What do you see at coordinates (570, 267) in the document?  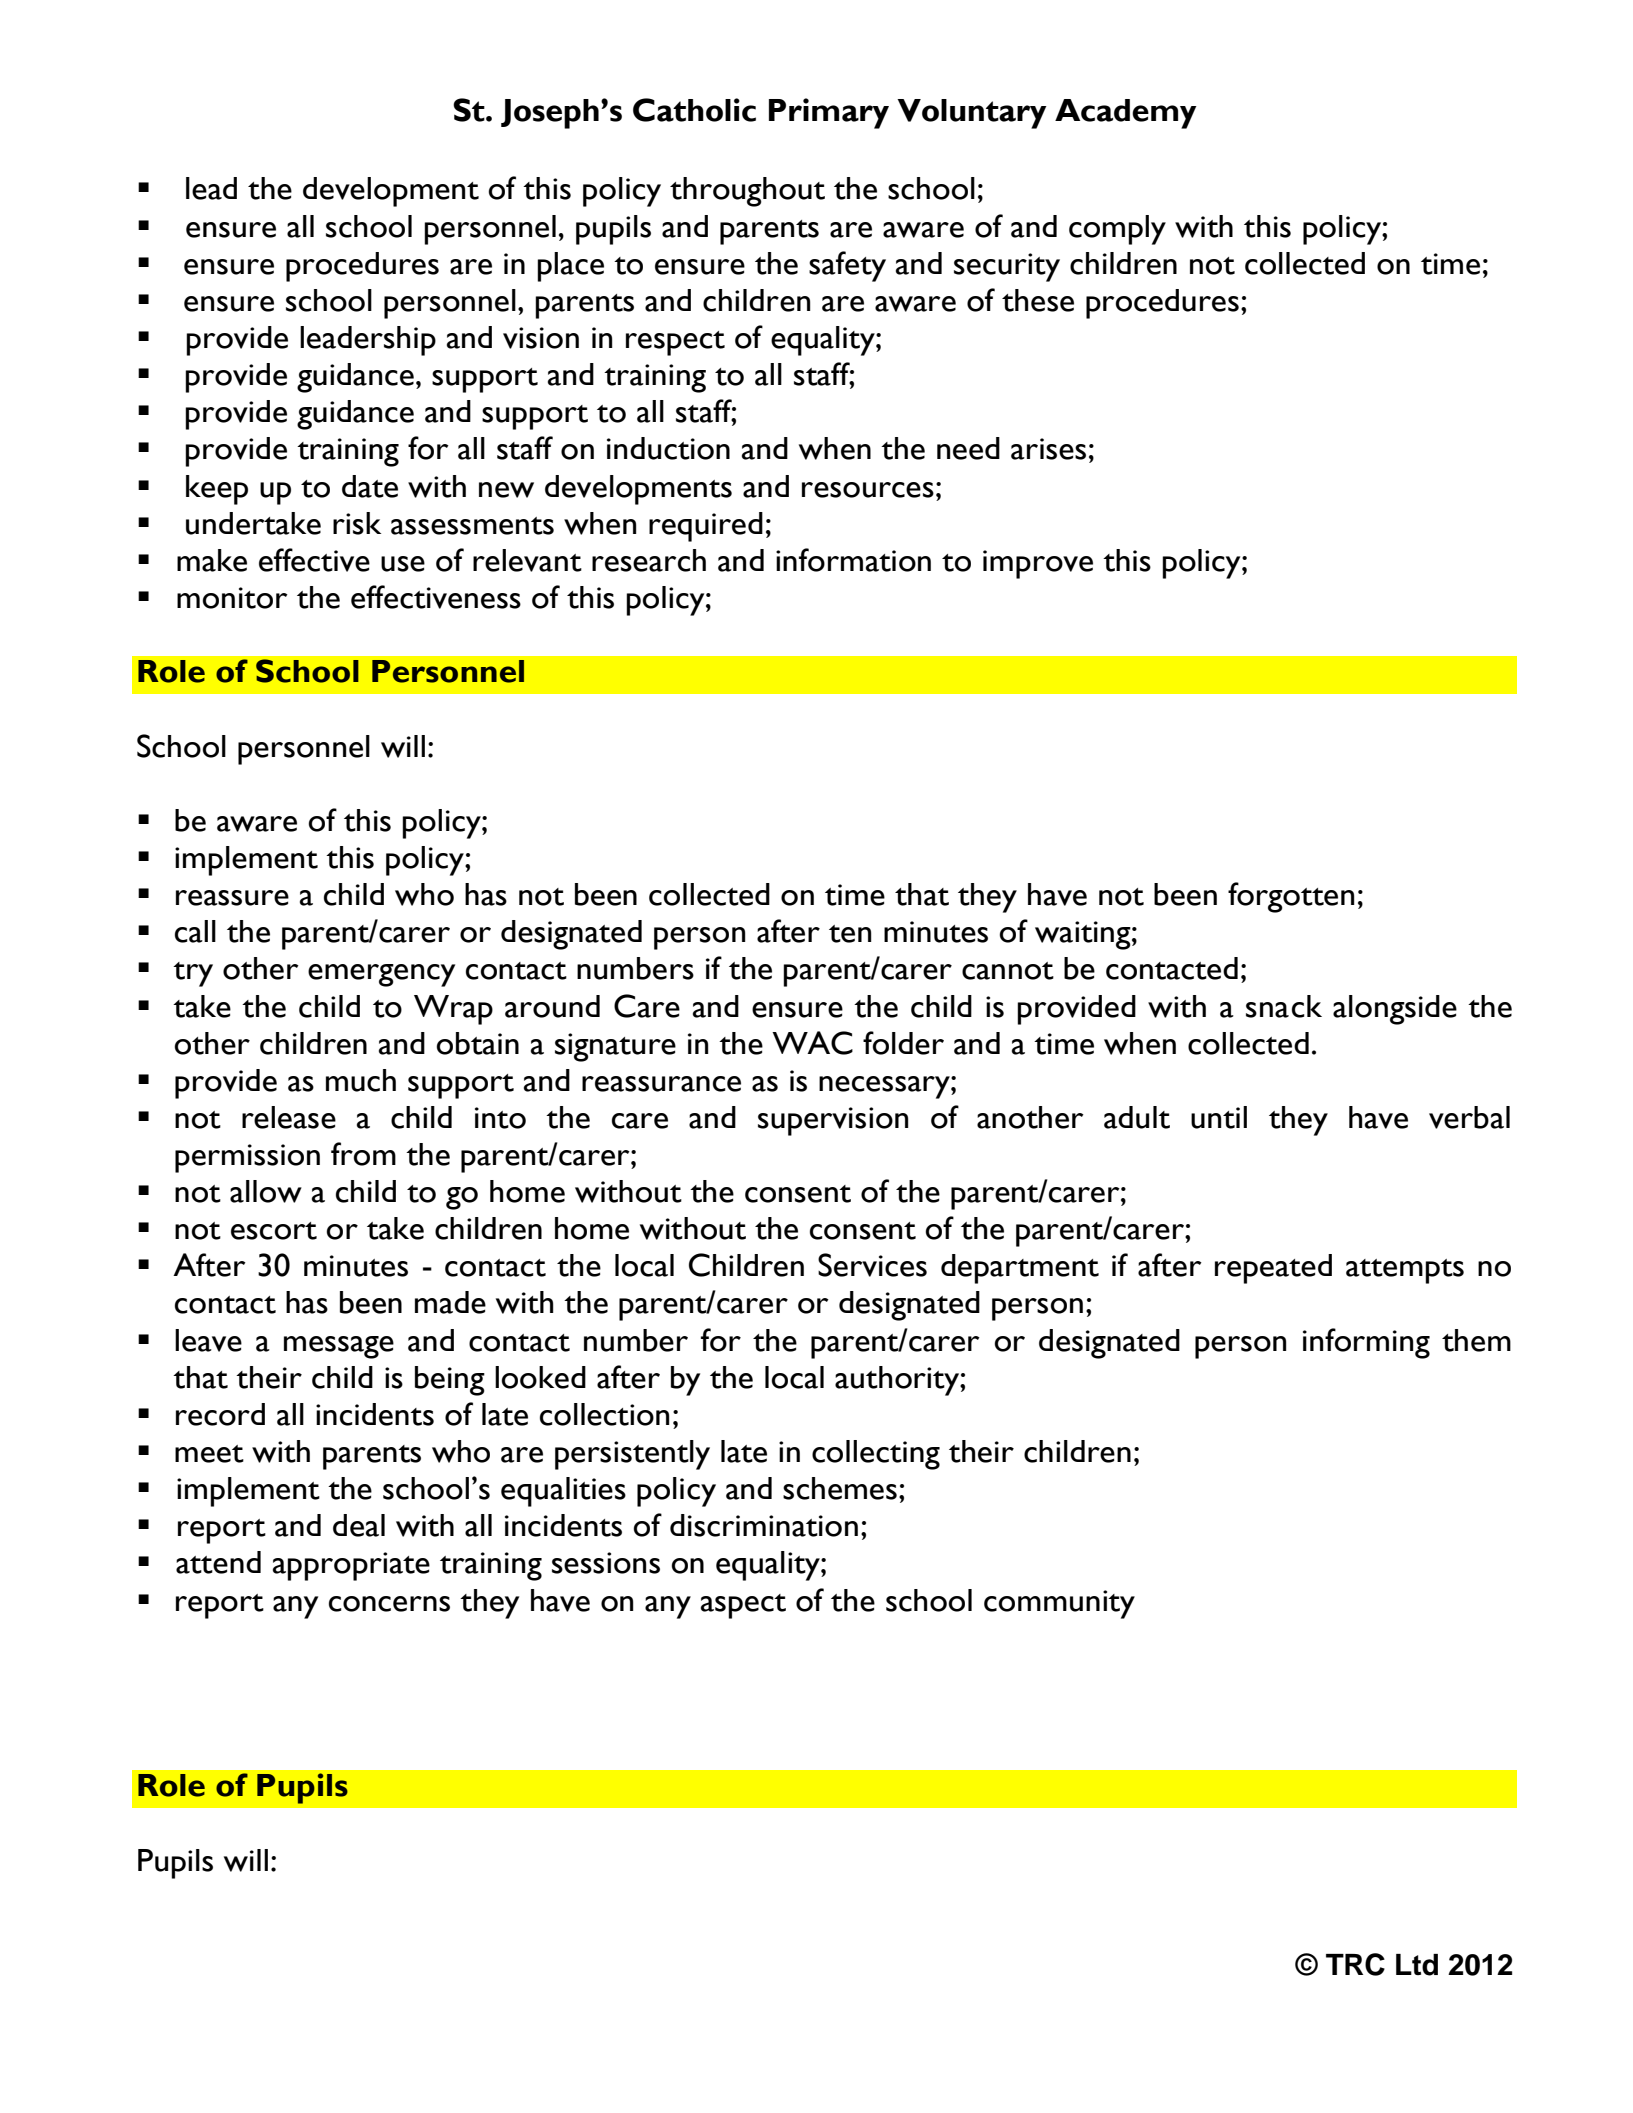 I see `place` at bounding box center [570, 267].
